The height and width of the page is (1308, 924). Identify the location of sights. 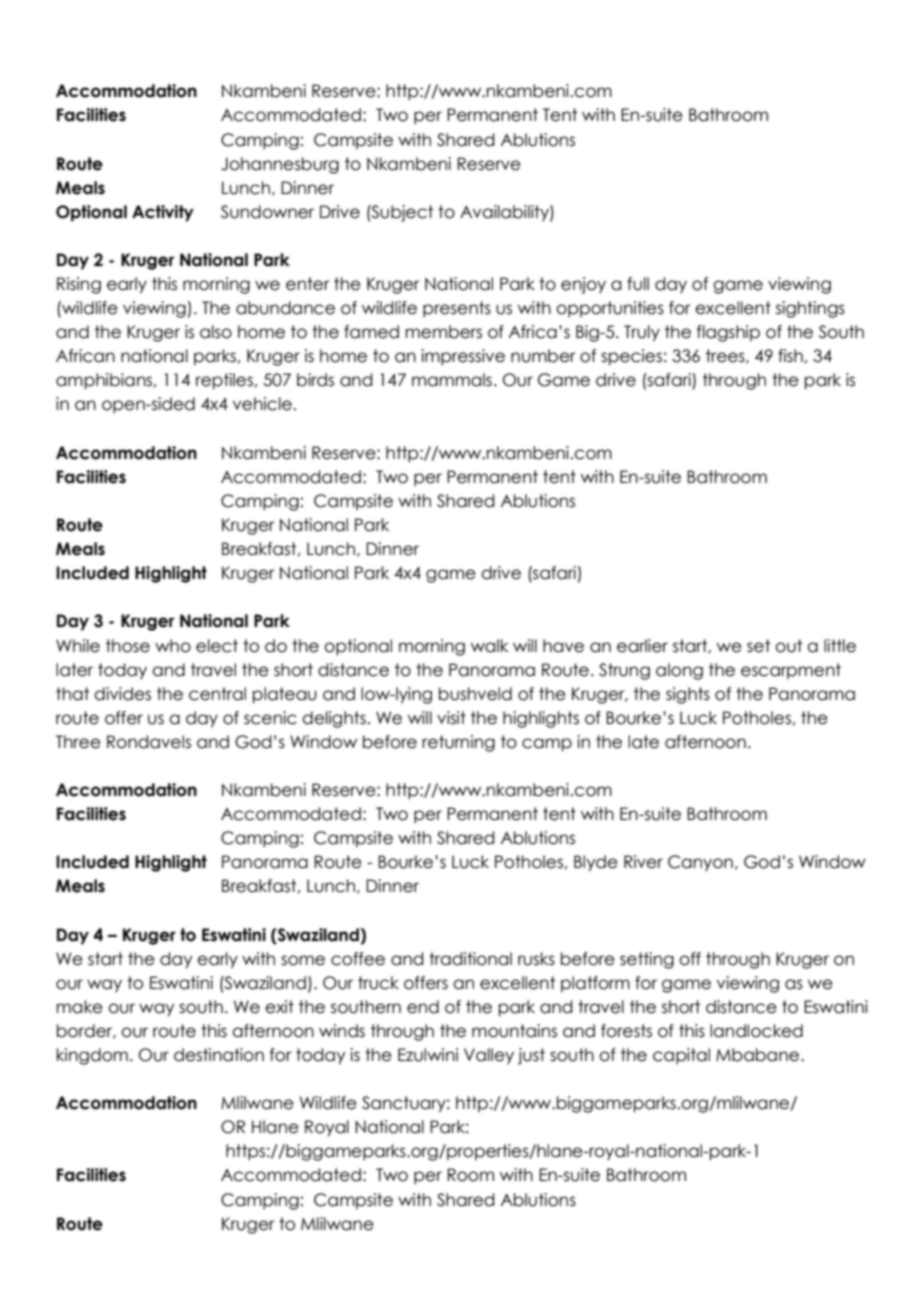
(688, 695).
